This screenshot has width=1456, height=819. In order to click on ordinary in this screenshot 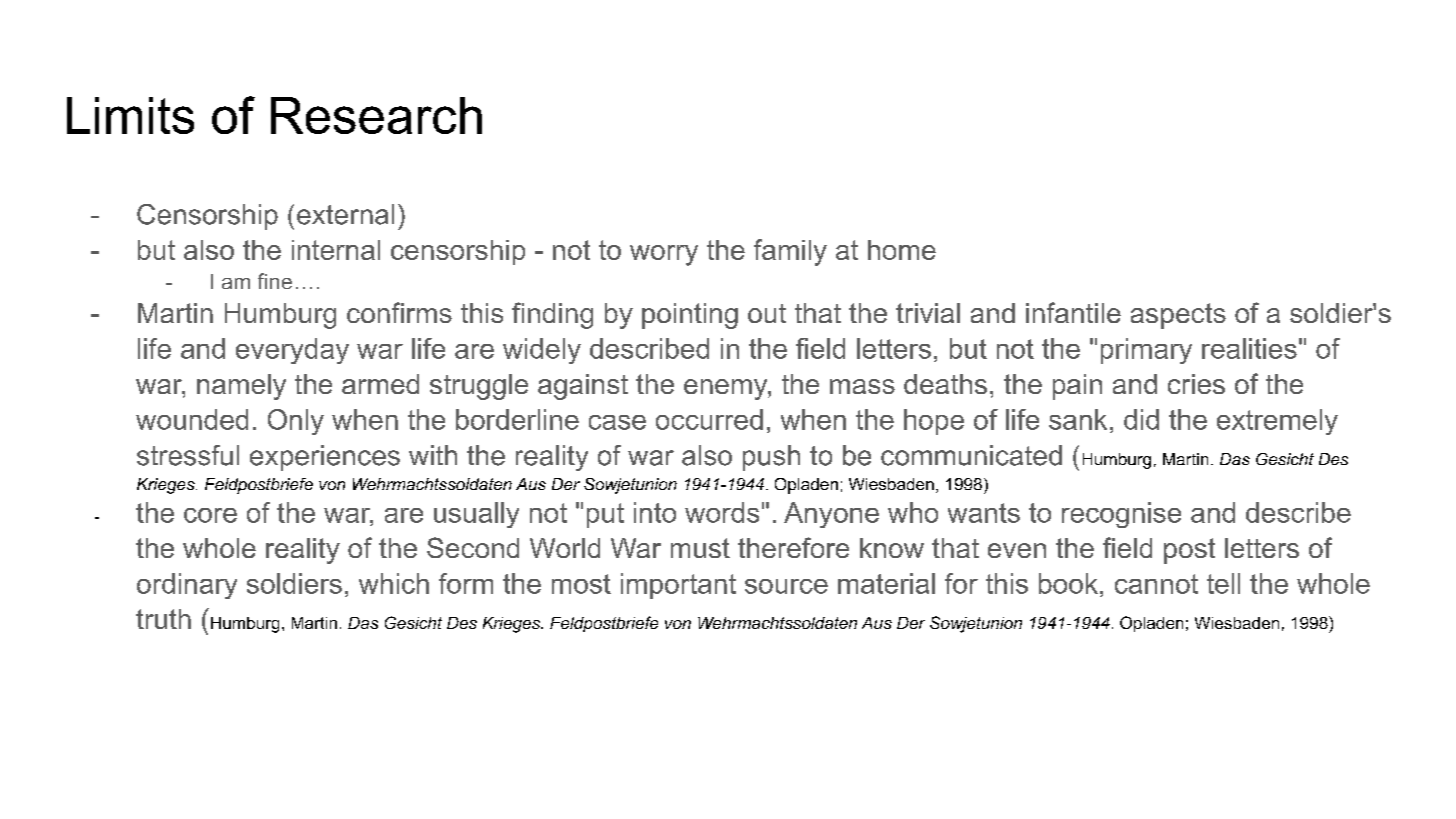, I will do `click(187, 586)`.
